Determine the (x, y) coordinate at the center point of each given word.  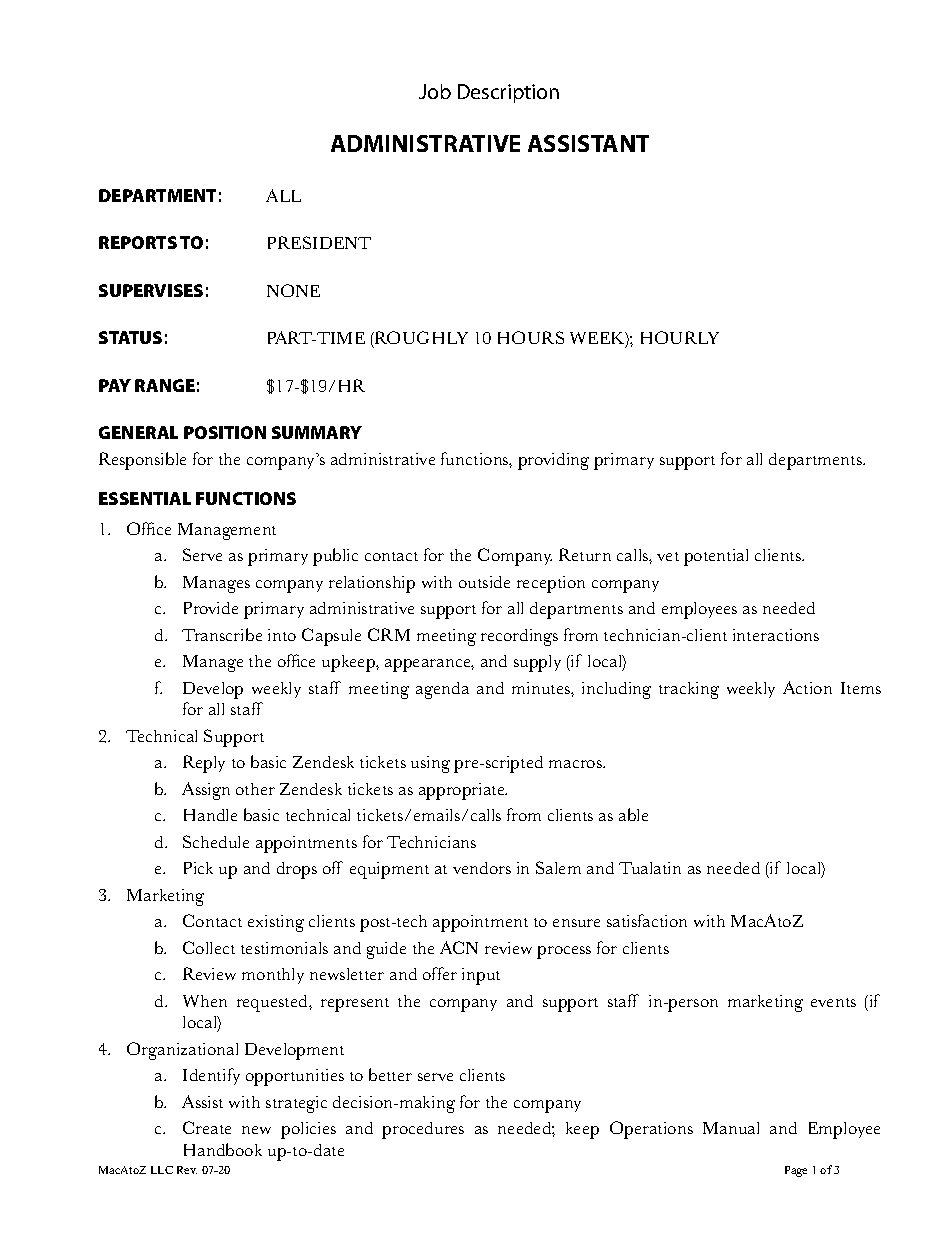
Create (207, 1127)
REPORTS (138, 242)
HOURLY (680, 337)
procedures (423, 1130)
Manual (731, 1128)
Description (508, 93)
